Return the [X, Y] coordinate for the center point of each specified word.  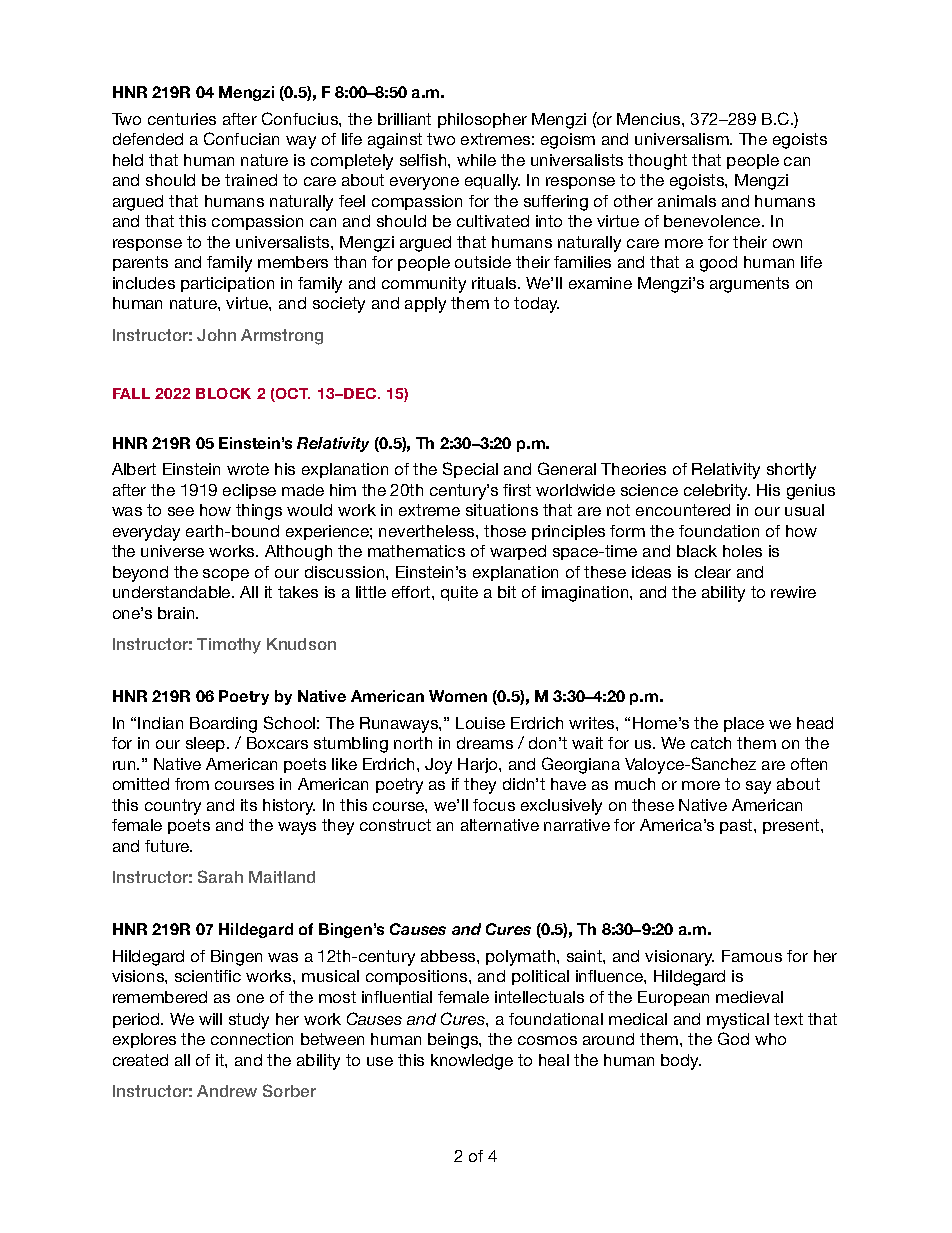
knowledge [472, 1062]
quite [459, 593]
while [476, 160]
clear [713, 572]
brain [177, 613]
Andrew [227, 1091]
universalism [683, 139]
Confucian [241, 138]
